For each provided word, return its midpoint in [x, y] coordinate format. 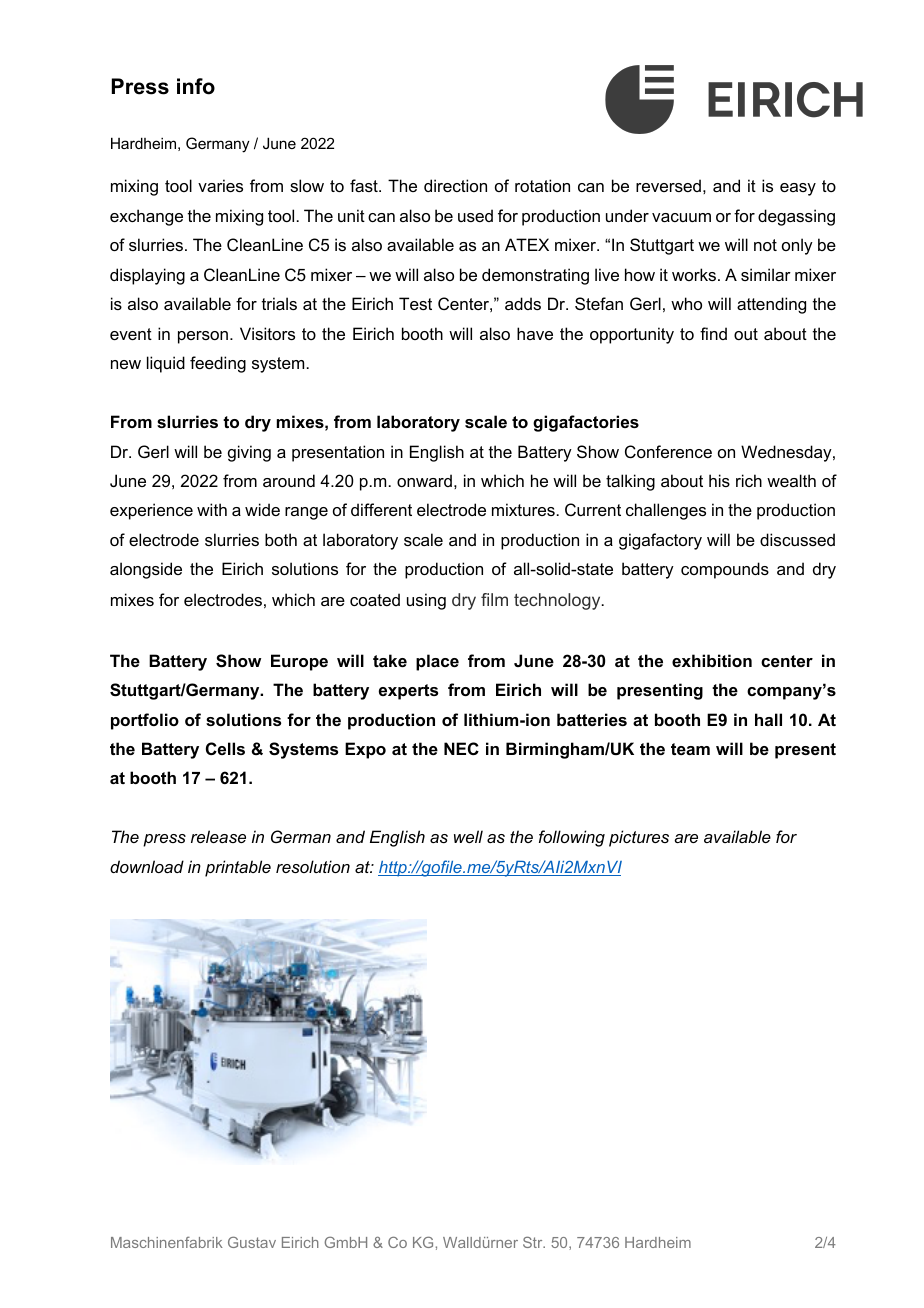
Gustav [252, 1242]
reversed [668, 185]
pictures [639, 838]
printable [238, 868]
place [437, 662]
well [468, 836]
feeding [218, 364]
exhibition [712, 660]
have [535, 333]
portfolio [145, 721]
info [196, 86]
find [713, 333]
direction [455, 185]
